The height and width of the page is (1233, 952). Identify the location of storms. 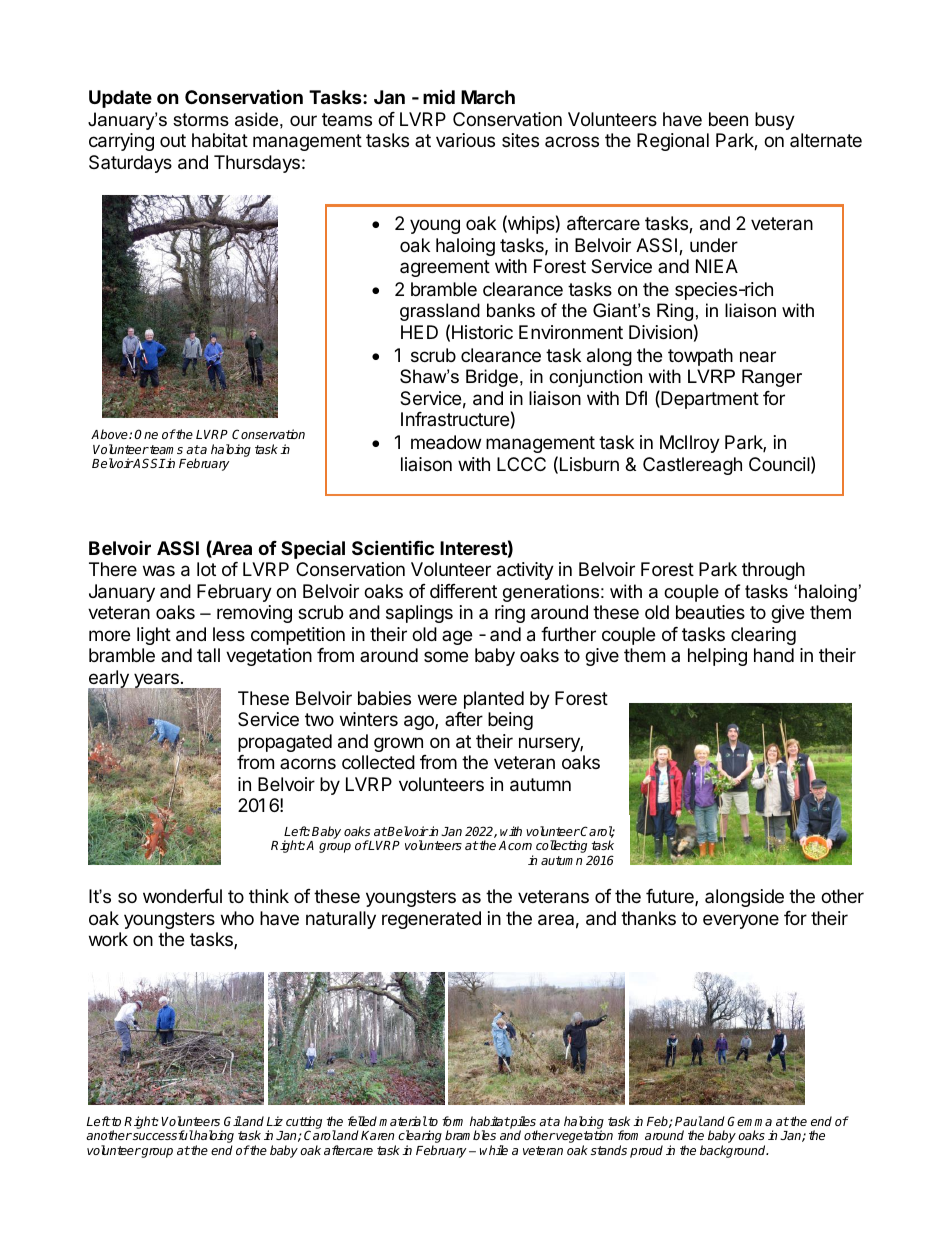
(201, 120).
